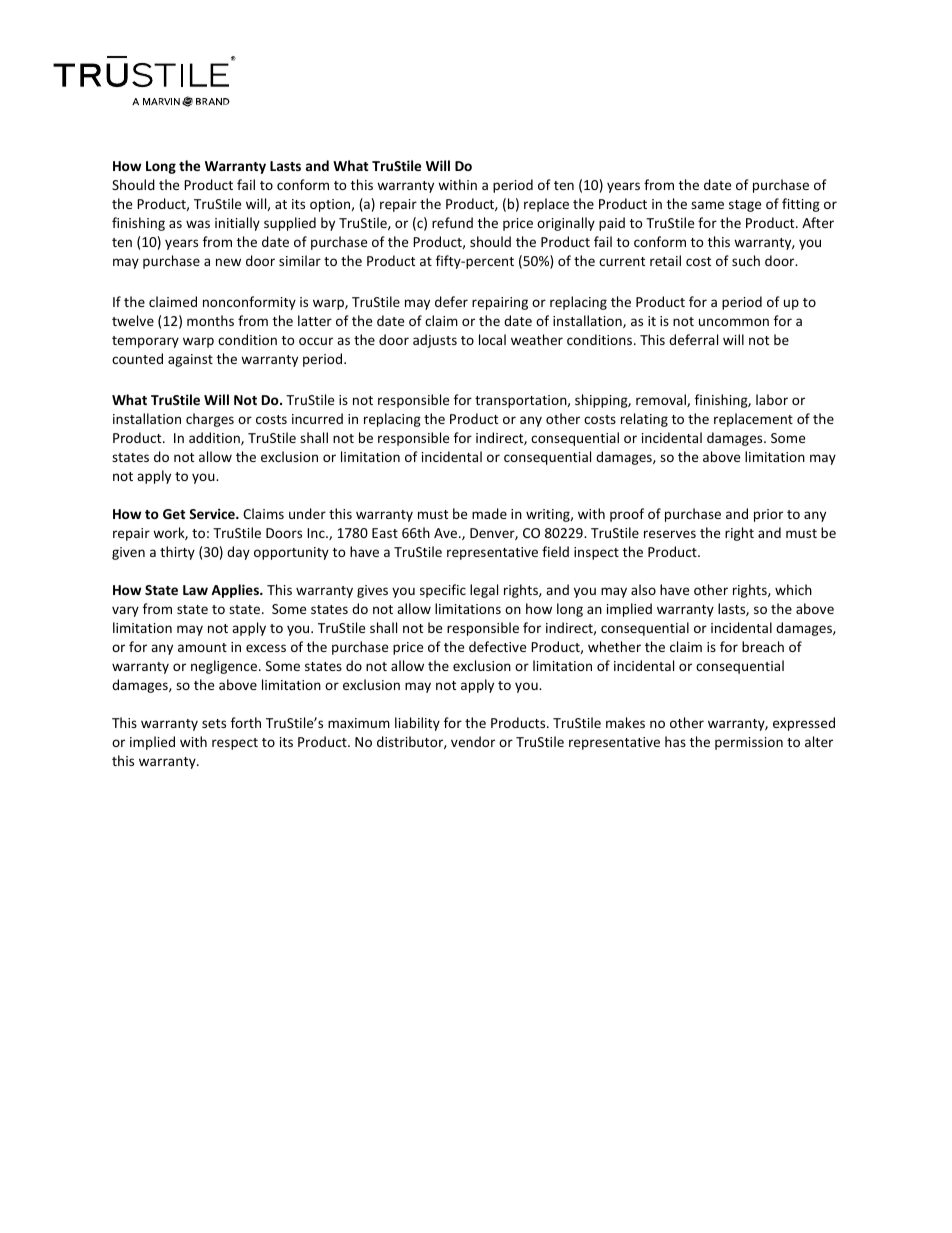 This document has width=952, height=1233. I want to click on made, so click(489, 513).
